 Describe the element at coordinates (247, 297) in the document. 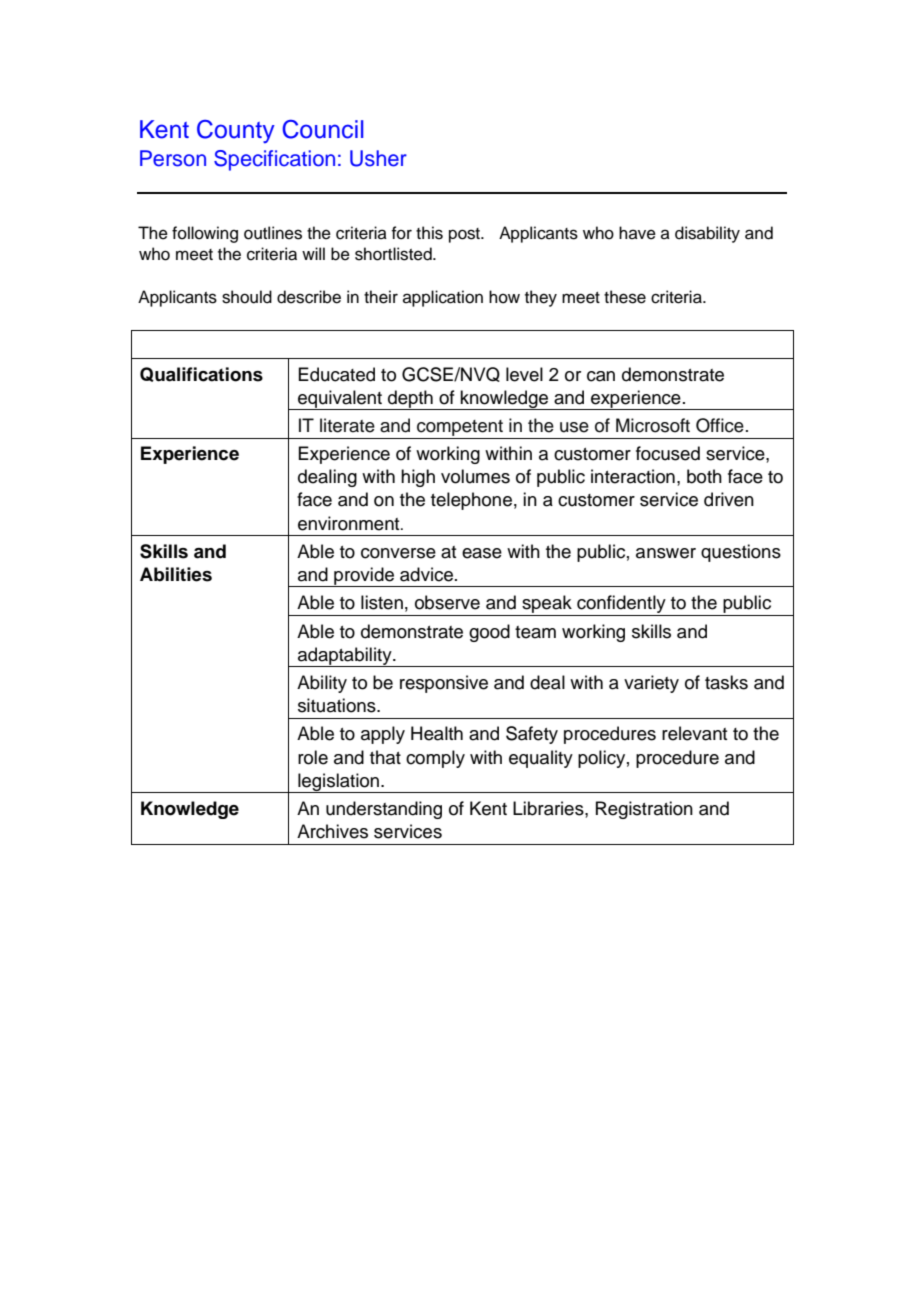

I see `should` at that location.
